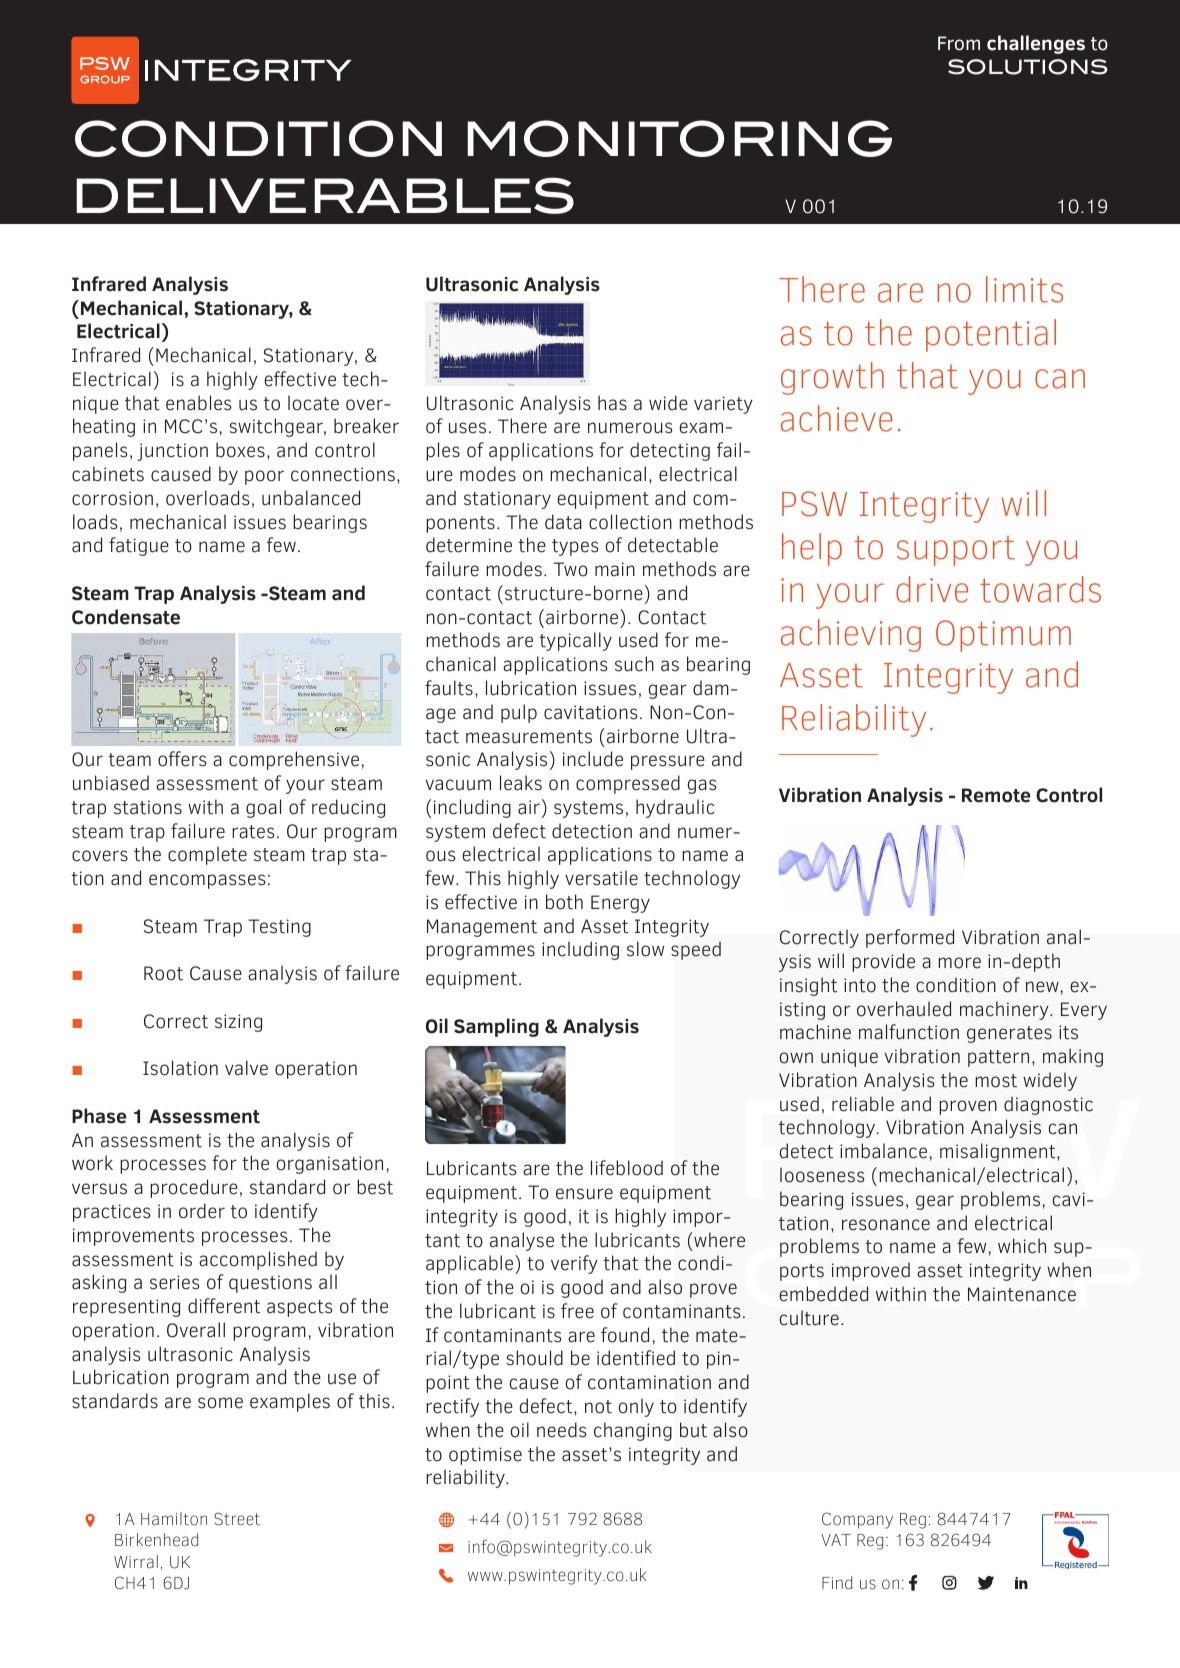 The width and height of the page is (1180, 1668). Describe the element at coordinates (679, 138) in the page. I see `MONITORING` at that location.
